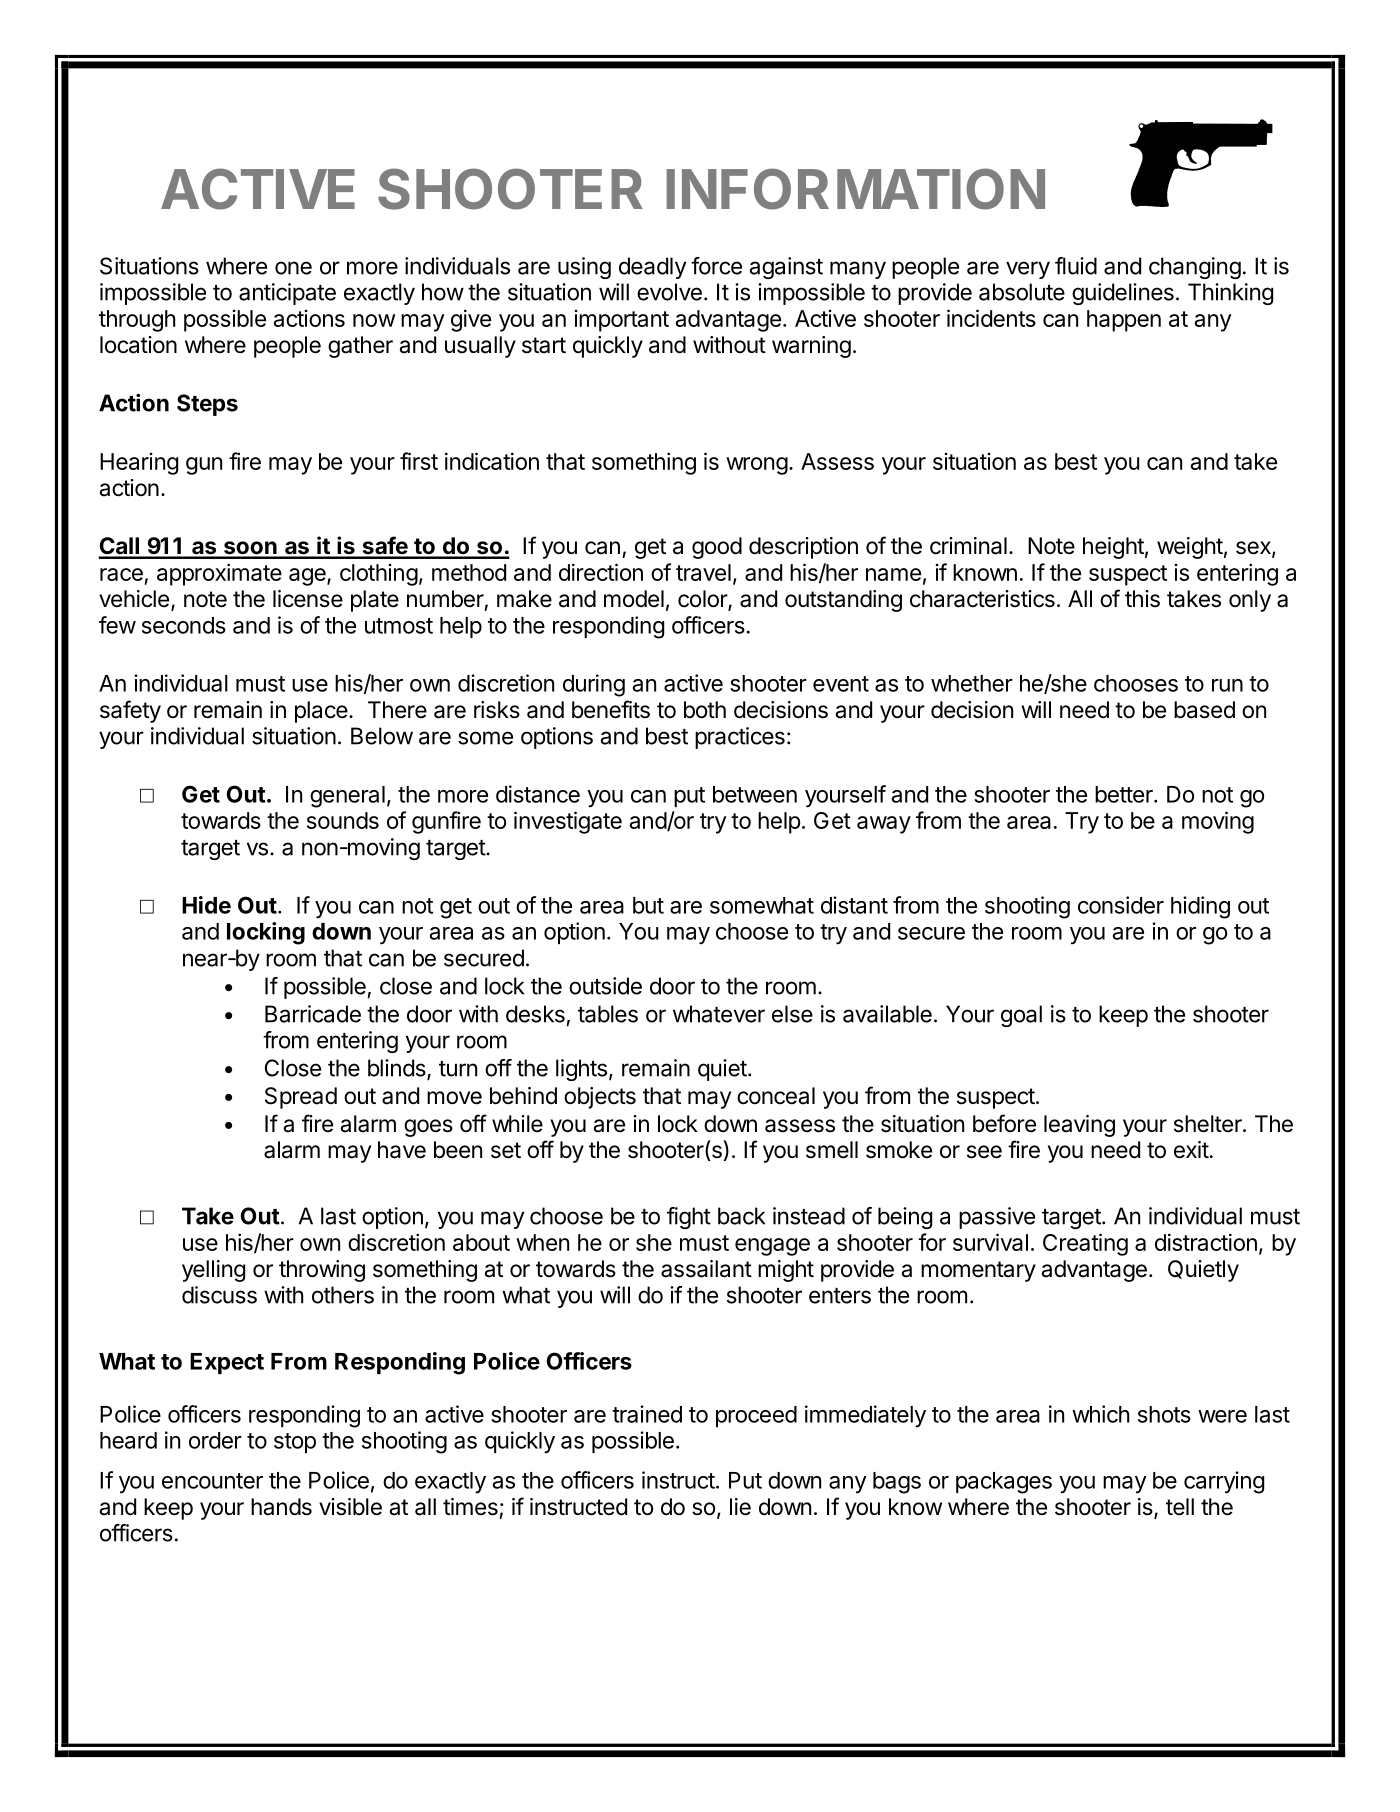 This screenshot has height=1812, width=1400. I want to click on but, so click(648, 905).
